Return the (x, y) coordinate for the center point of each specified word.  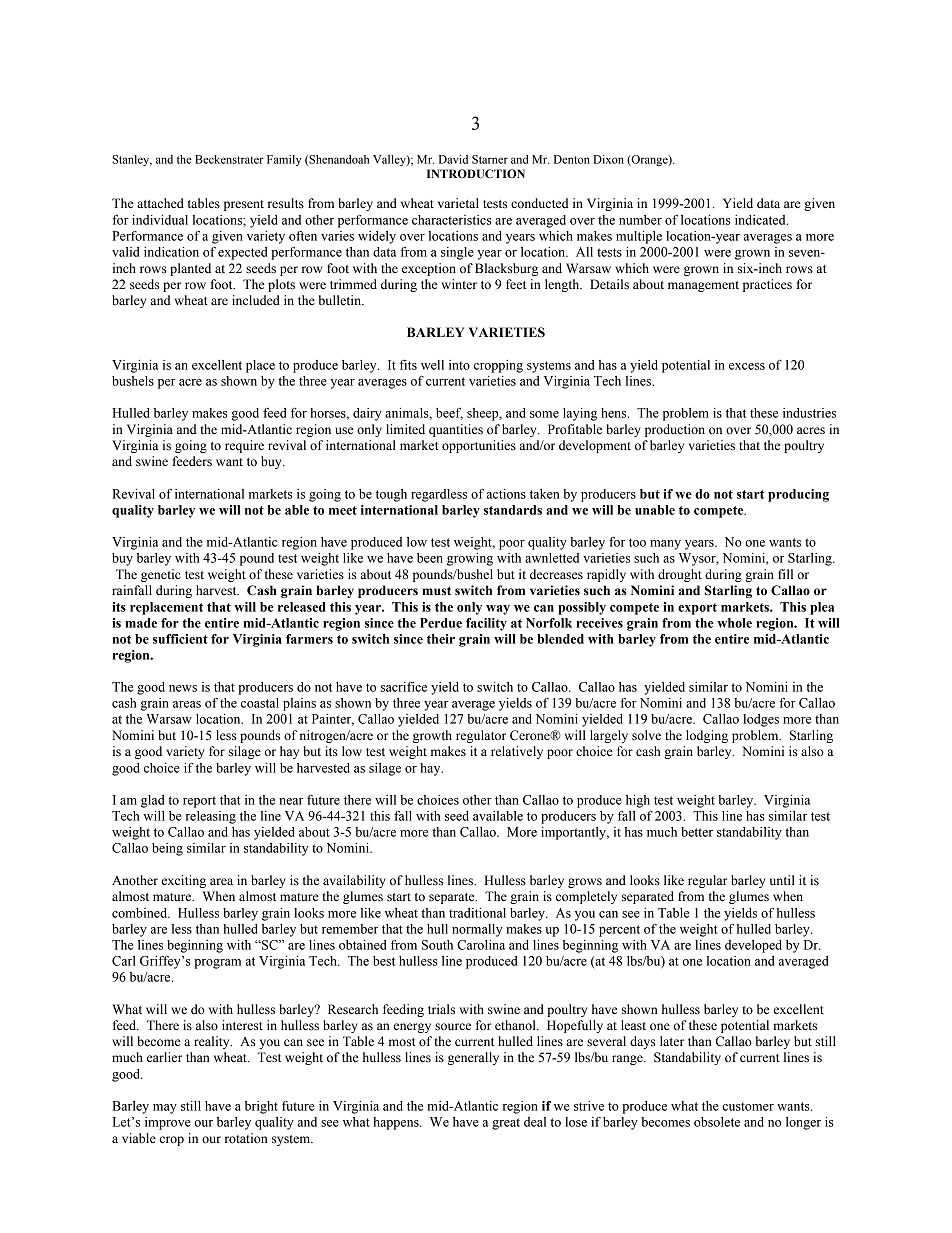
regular (707, 881)
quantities (456, 430)
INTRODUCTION (476, 174)
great (506, 1124)
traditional (477, 913)
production (675, 430)
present (244, 205)
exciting (184, 881)
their (441, 639)
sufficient (180, 639)
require (244, 446)
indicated (761, 220)
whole (734, 623)
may (165, 1109)
